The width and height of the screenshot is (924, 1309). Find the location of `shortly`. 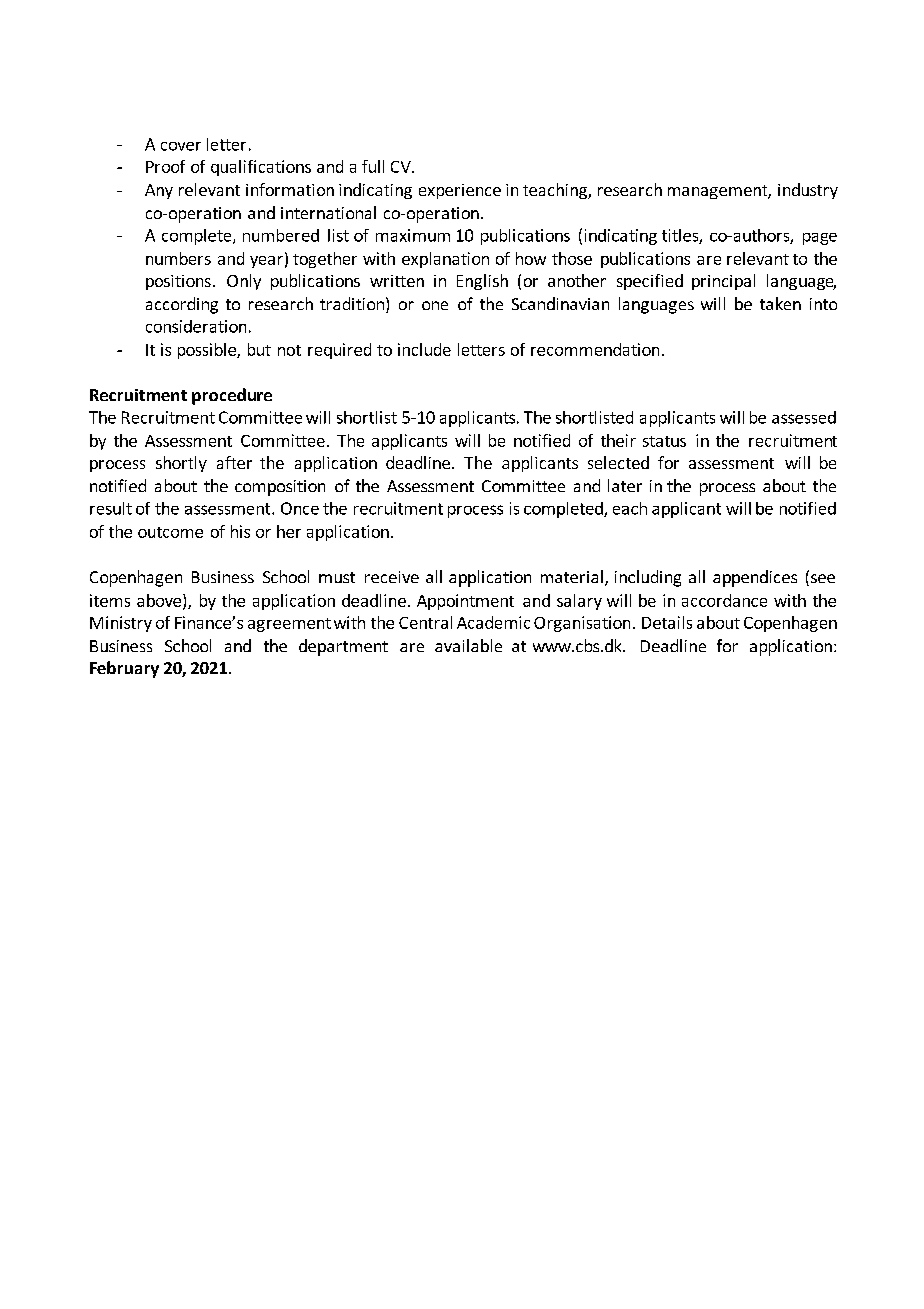

shortly is located at coordinates (181, 464).
